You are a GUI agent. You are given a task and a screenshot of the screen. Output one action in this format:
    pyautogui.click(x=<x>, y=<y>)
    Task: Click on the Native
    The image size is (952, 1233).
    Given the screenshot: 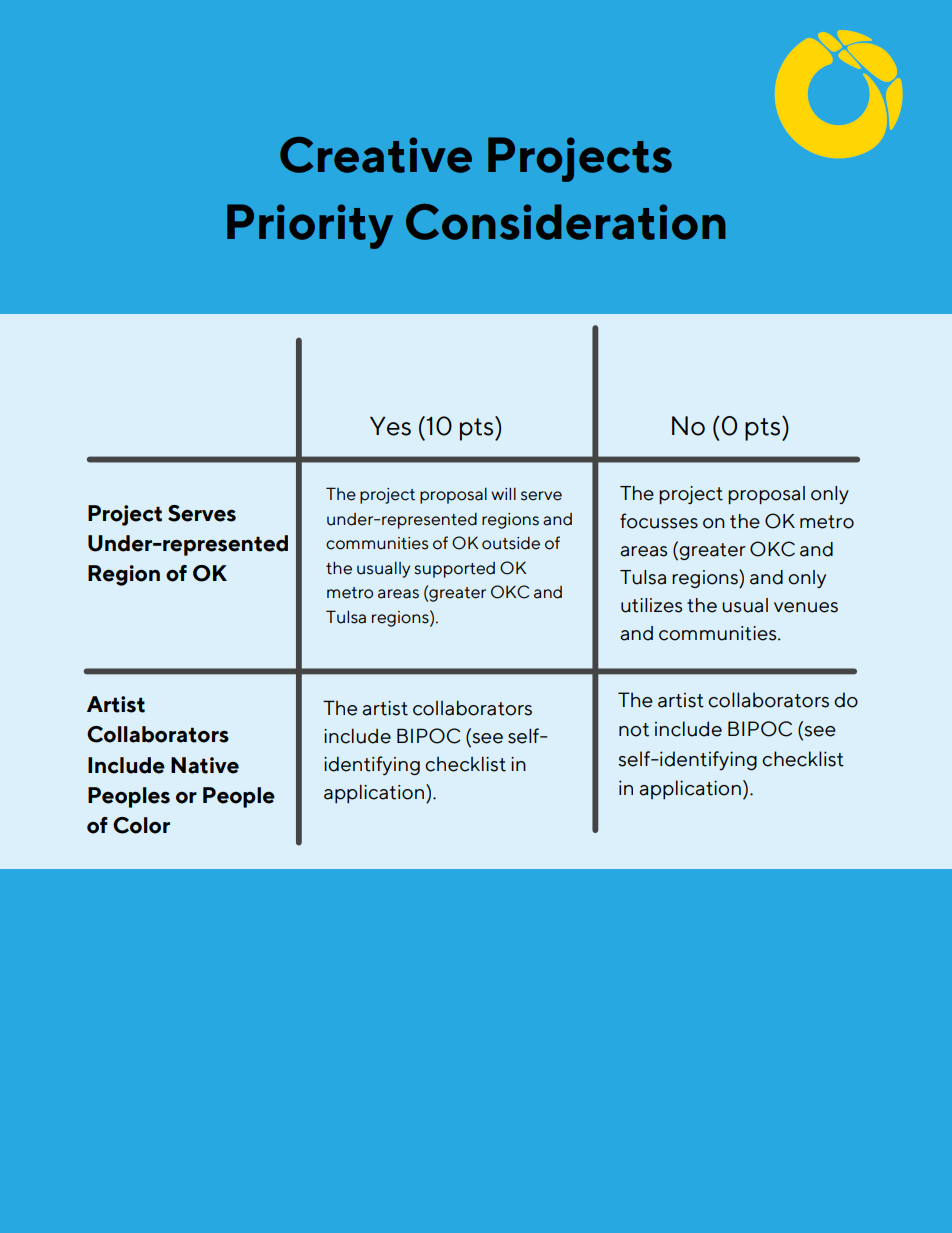 What is the action you would take?
    pyautogui.click(x=205, y=765)
